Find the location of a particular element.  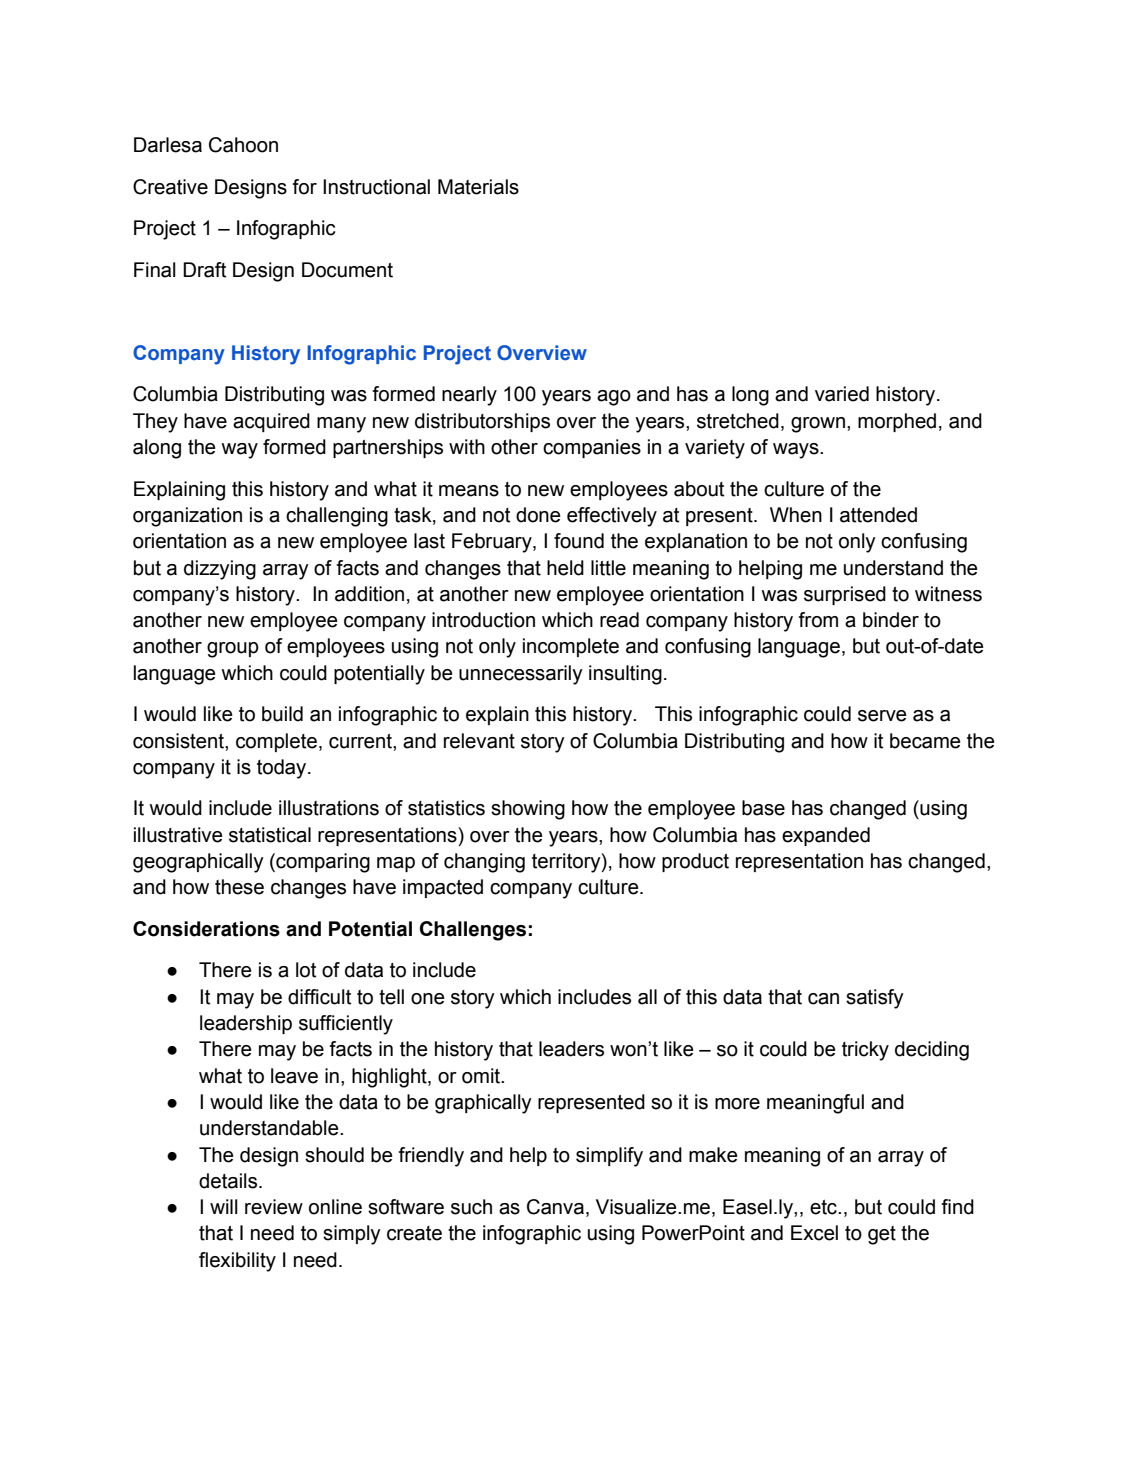

dizzying is located at coordinates (220, 570).
